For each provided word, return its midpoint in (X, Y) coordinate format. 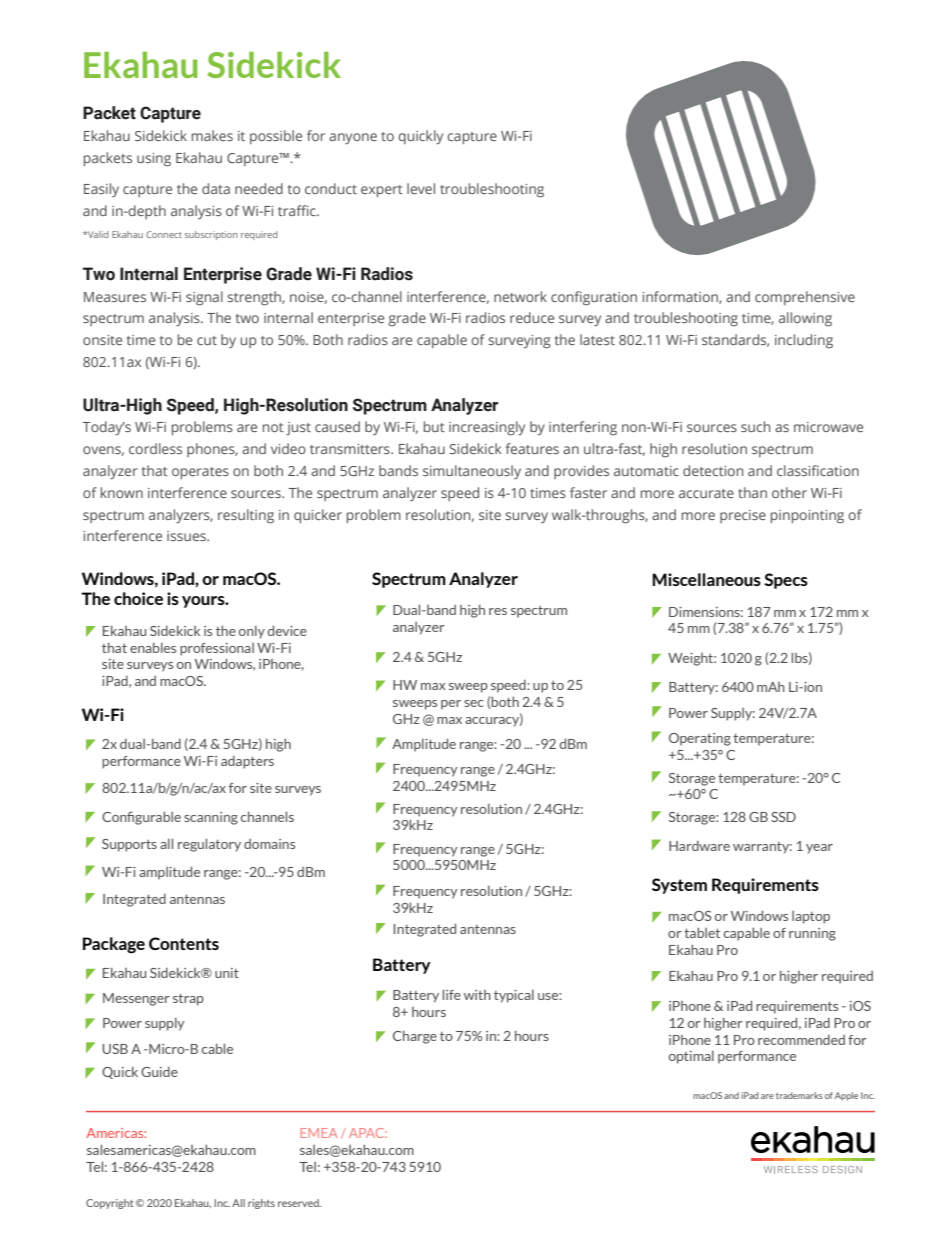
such (755, 426)
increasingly (487, 428)
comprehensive (805, 298)
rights (261, 1204)
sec (474, 703)
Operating (700, 739)
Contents (184, 943)
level (421, 188)
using (154, 160)
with (477, 995)
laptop (811, 917)
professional (217, 649)
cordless (155, 448)
